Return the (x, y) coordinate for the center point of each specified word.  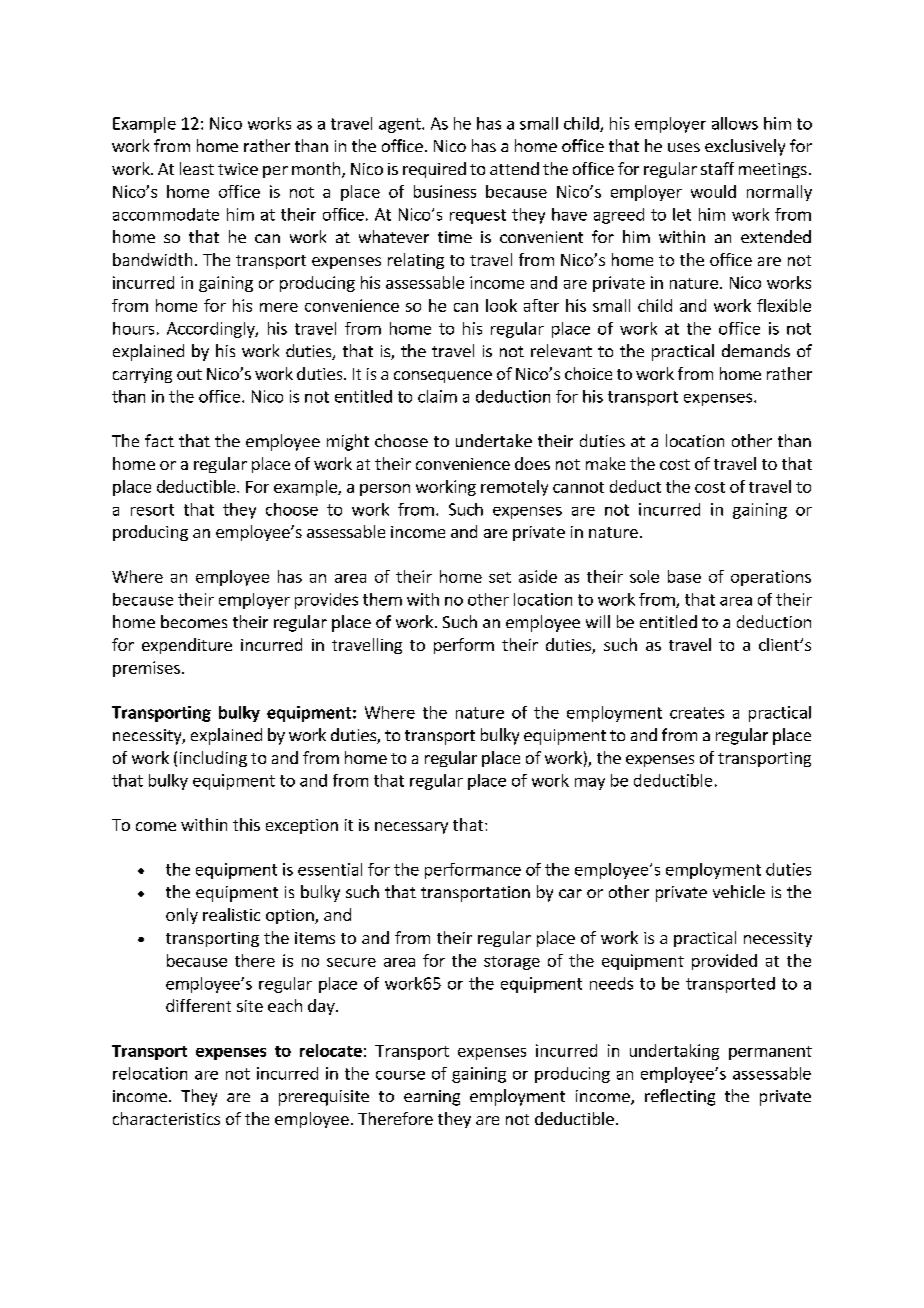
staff (717, 168)
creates (697, 713)
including (213, 759)
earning (432, 1098)
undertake (494, 440)
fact (159, 440)
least (197, 168)
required (434, 170)
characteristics (166, 1118)
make (605, 463)
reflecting (680, 1097)
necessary (411, 828)
